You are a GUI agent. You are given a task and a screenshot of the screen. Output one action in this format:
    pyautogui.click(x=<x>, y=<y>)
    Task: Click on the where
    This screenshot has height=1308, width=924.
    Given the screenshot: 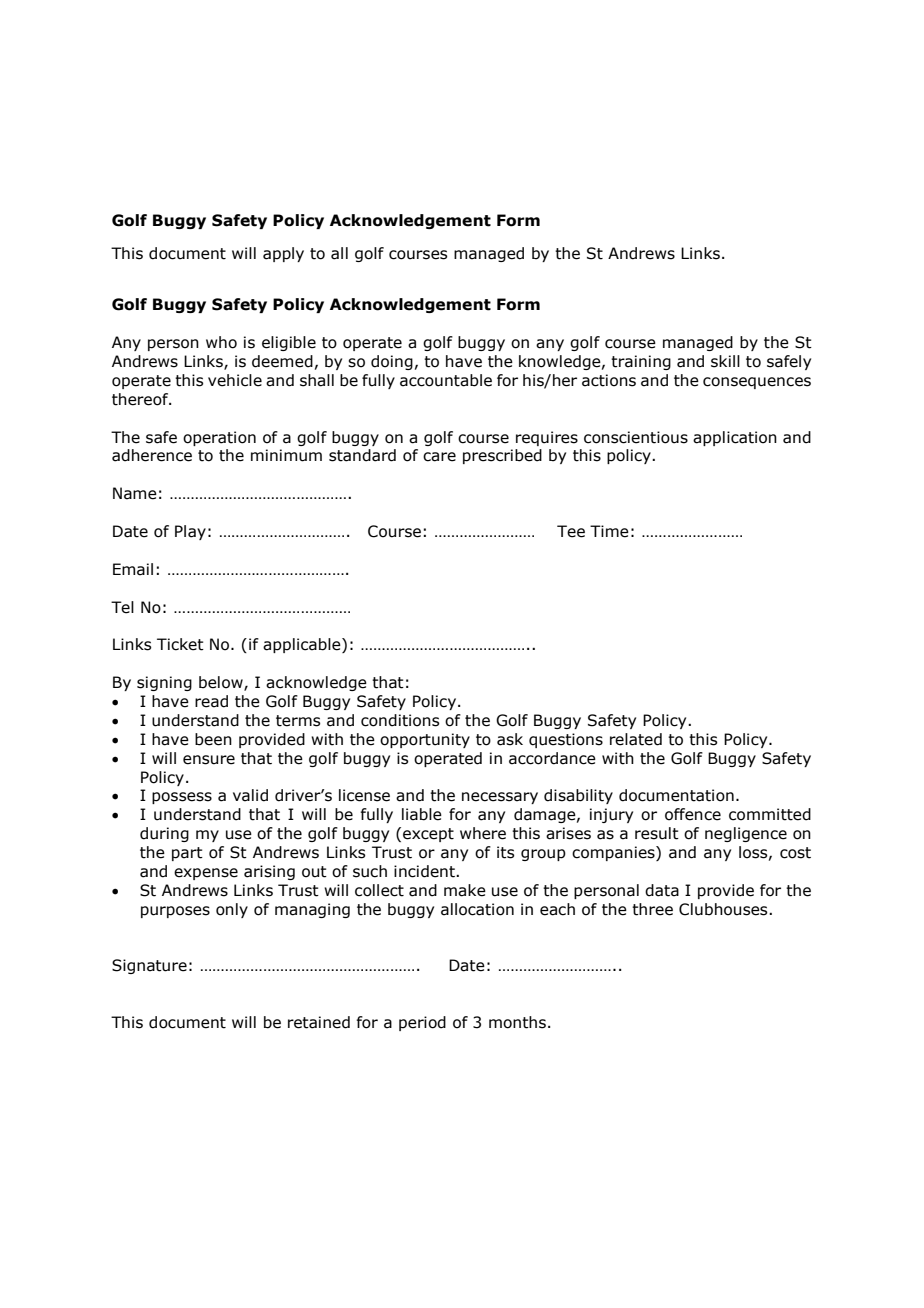 What is the action you would take?
    pyautogui.click(x=483, y=833)
